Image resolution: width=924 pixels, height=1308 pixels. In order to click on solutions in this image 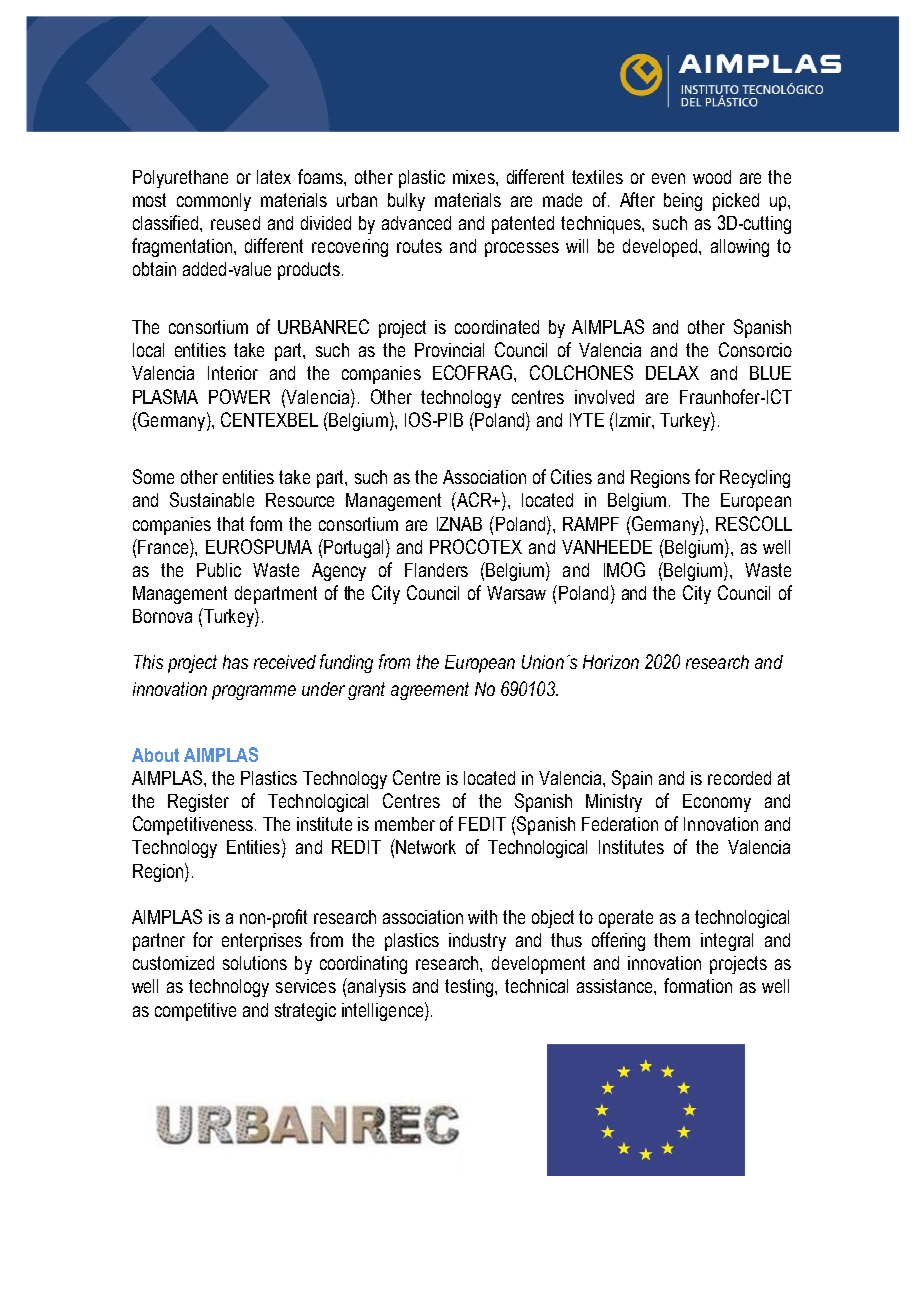, I will do `click(255, 963)`.
